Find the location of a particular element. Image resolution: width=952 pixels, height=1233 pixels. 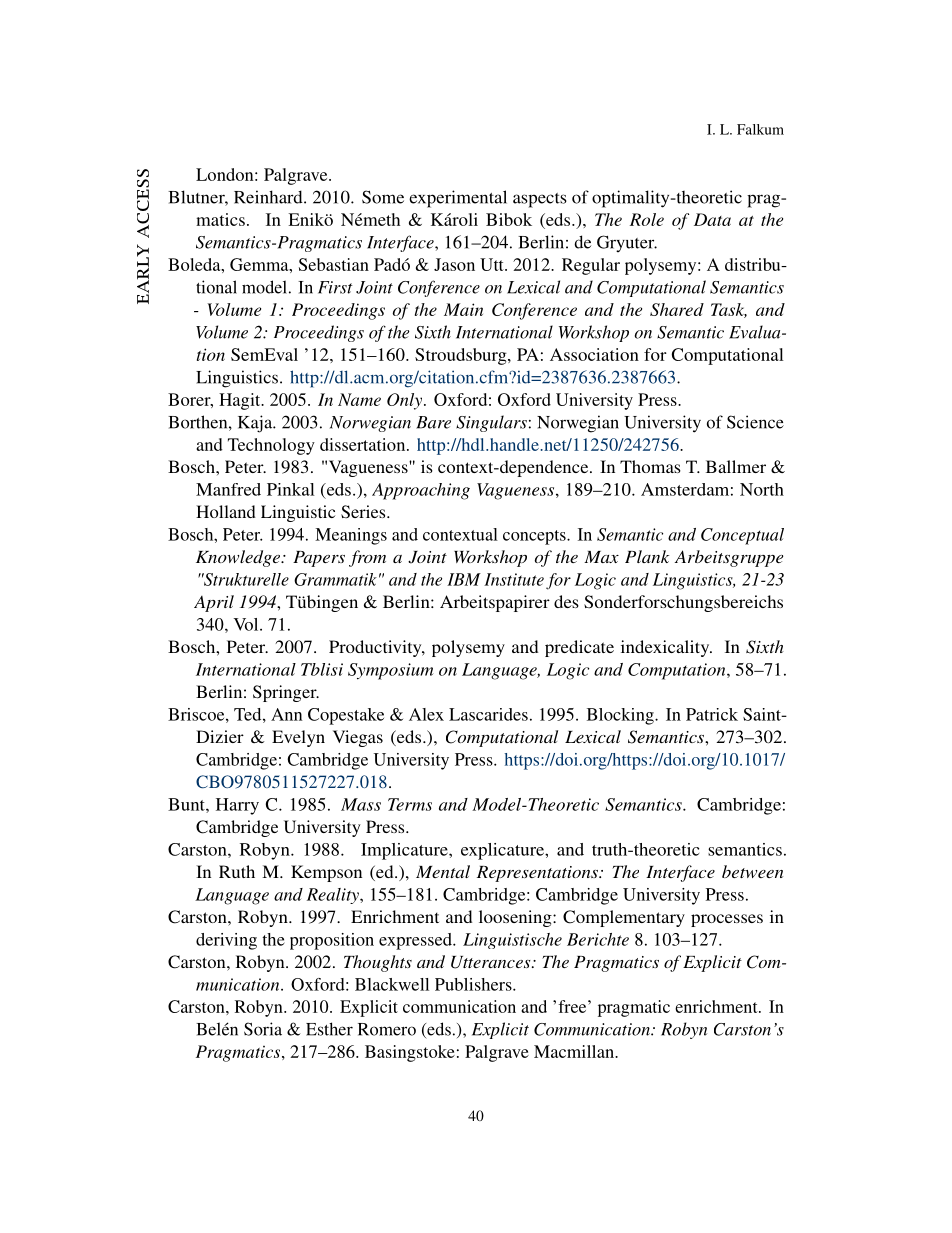

Soria is located at coordinates (263, 1029).
